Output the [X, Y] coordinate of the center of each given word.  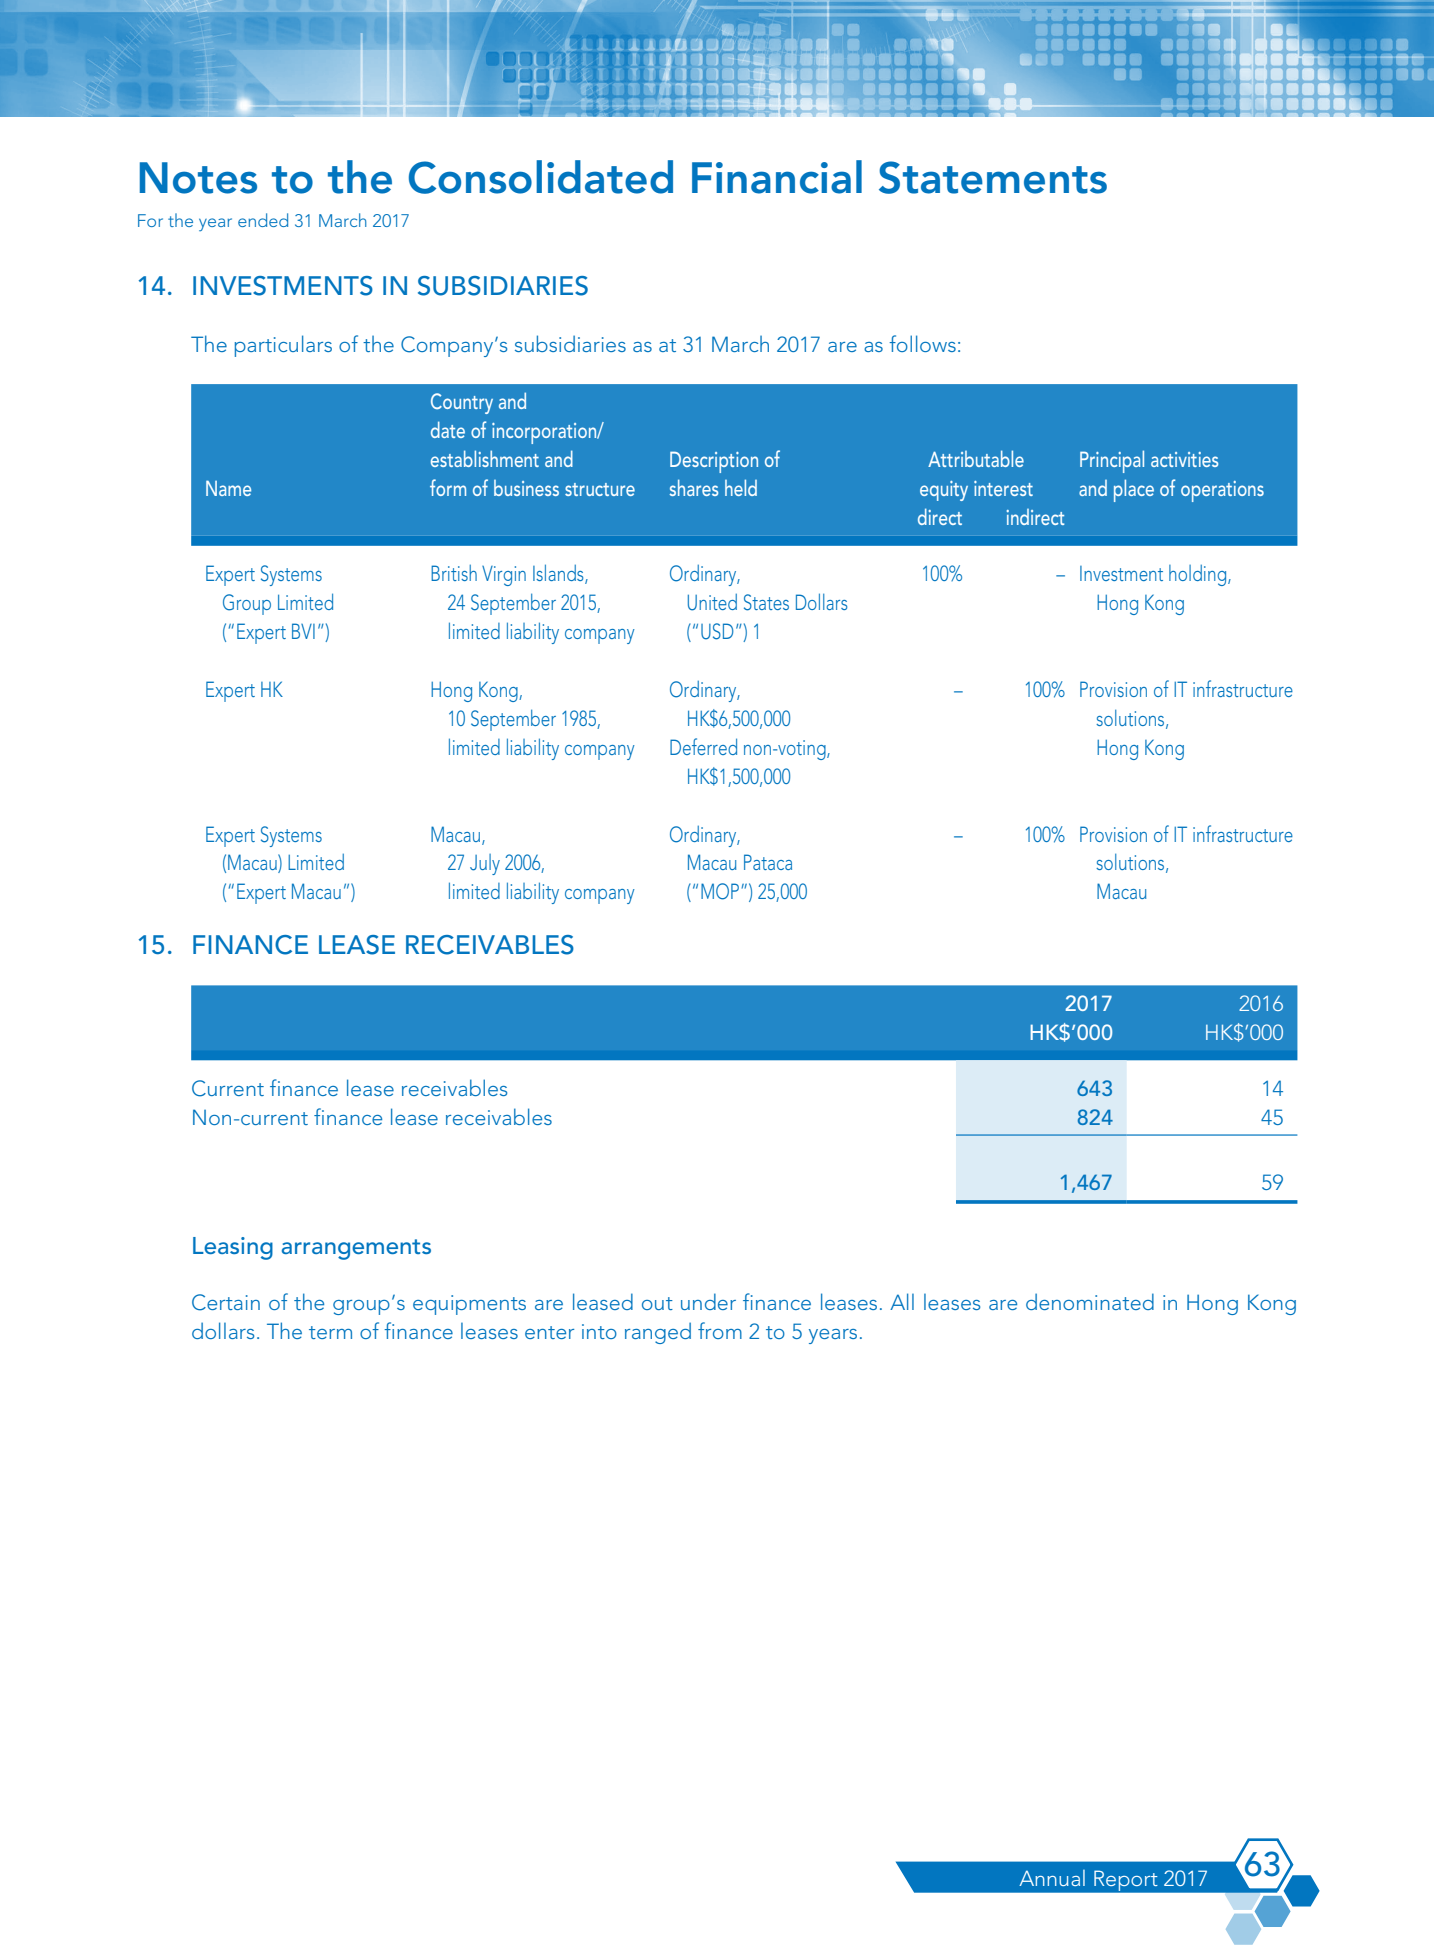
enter [549, 1332]
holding [1199, 575]
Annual [1052, 1878]
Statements [993, 177]
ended [263, 220]
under [708, 1301]
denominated [1090, 1301]
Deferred [703, 746]
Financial [777, 177]
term [330, 1332]
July [485, 864]
